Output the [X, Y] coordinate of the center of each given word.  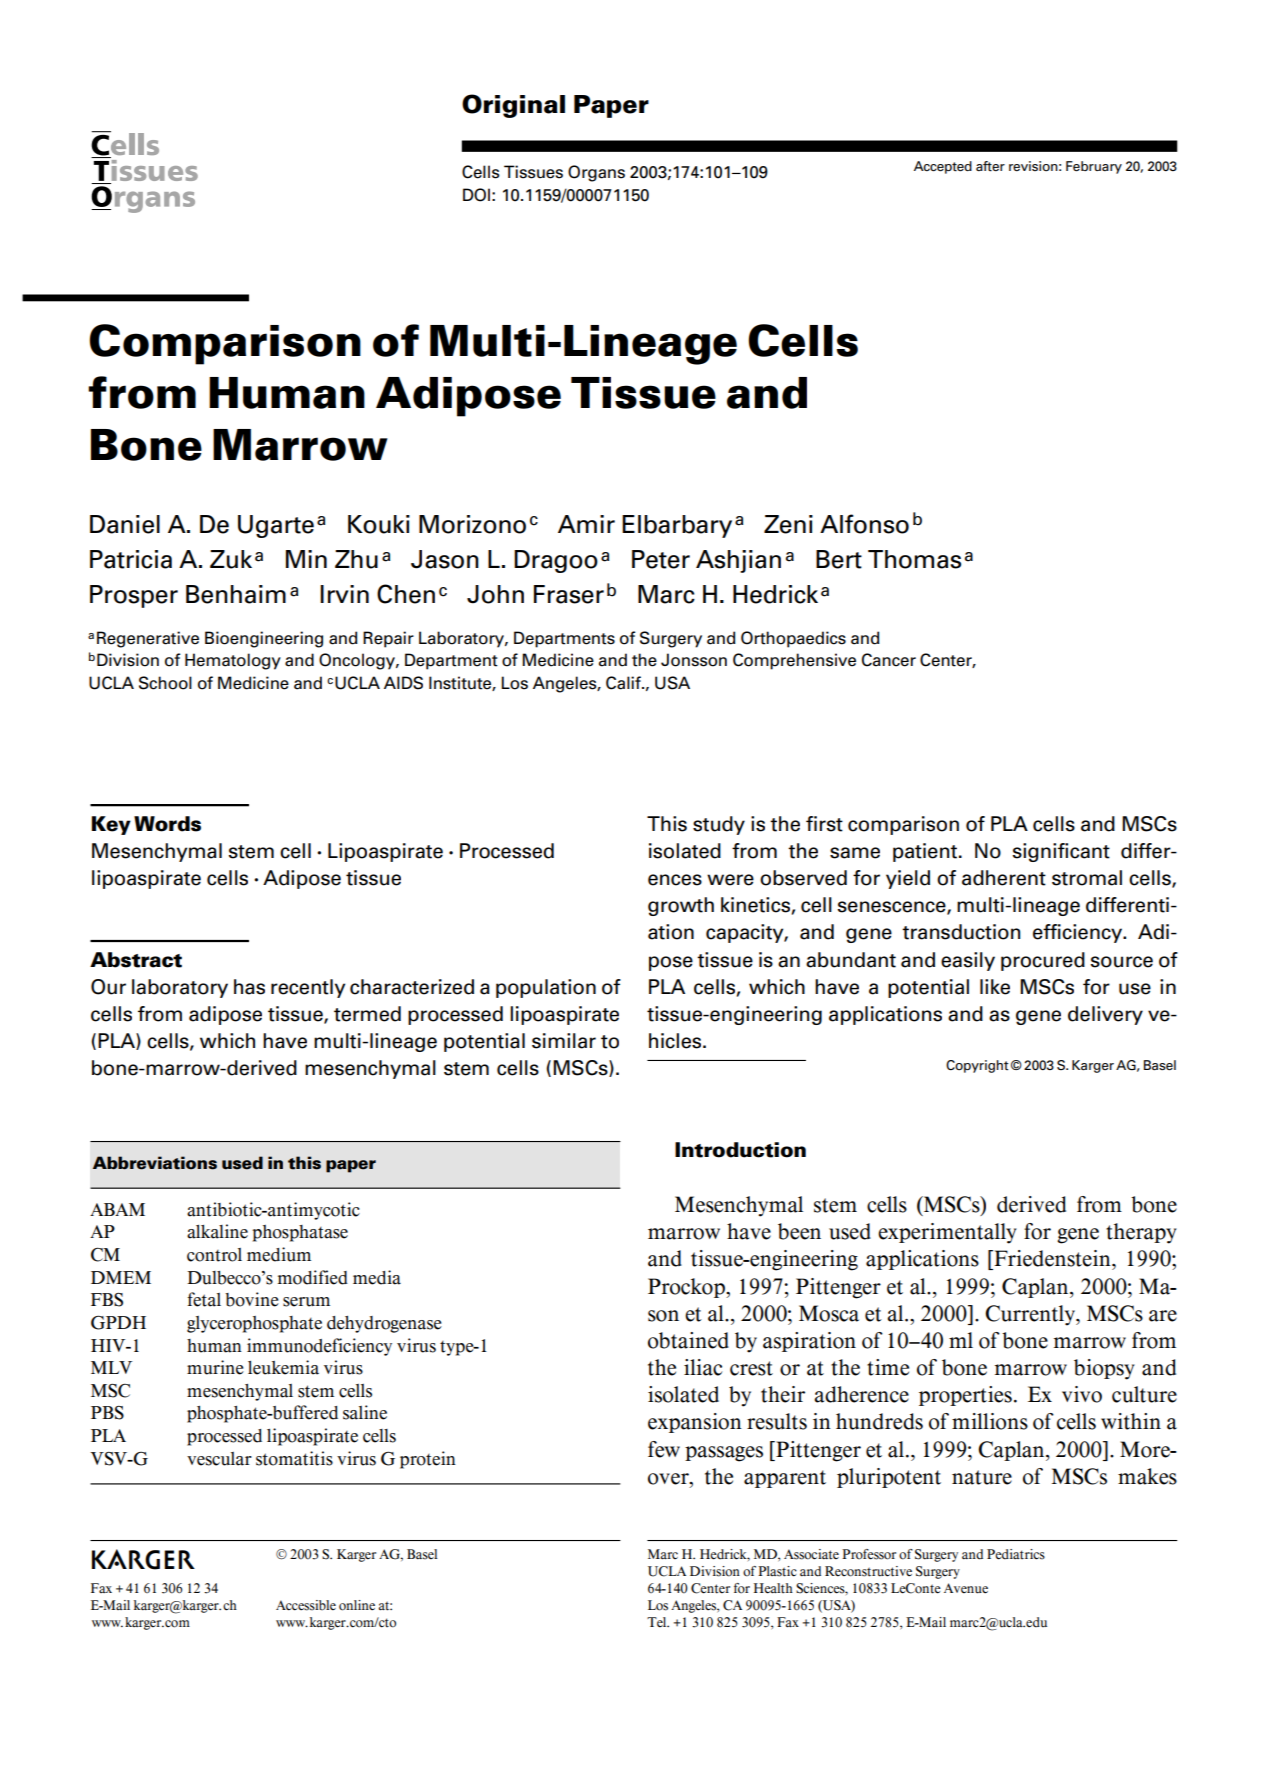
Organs [596, 173]
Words [167, 824]
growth [681, 906]
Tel [658, 1622]
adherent [1004, 878]
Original [513, 106]
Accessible [306, 1605]
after [990, 166]
